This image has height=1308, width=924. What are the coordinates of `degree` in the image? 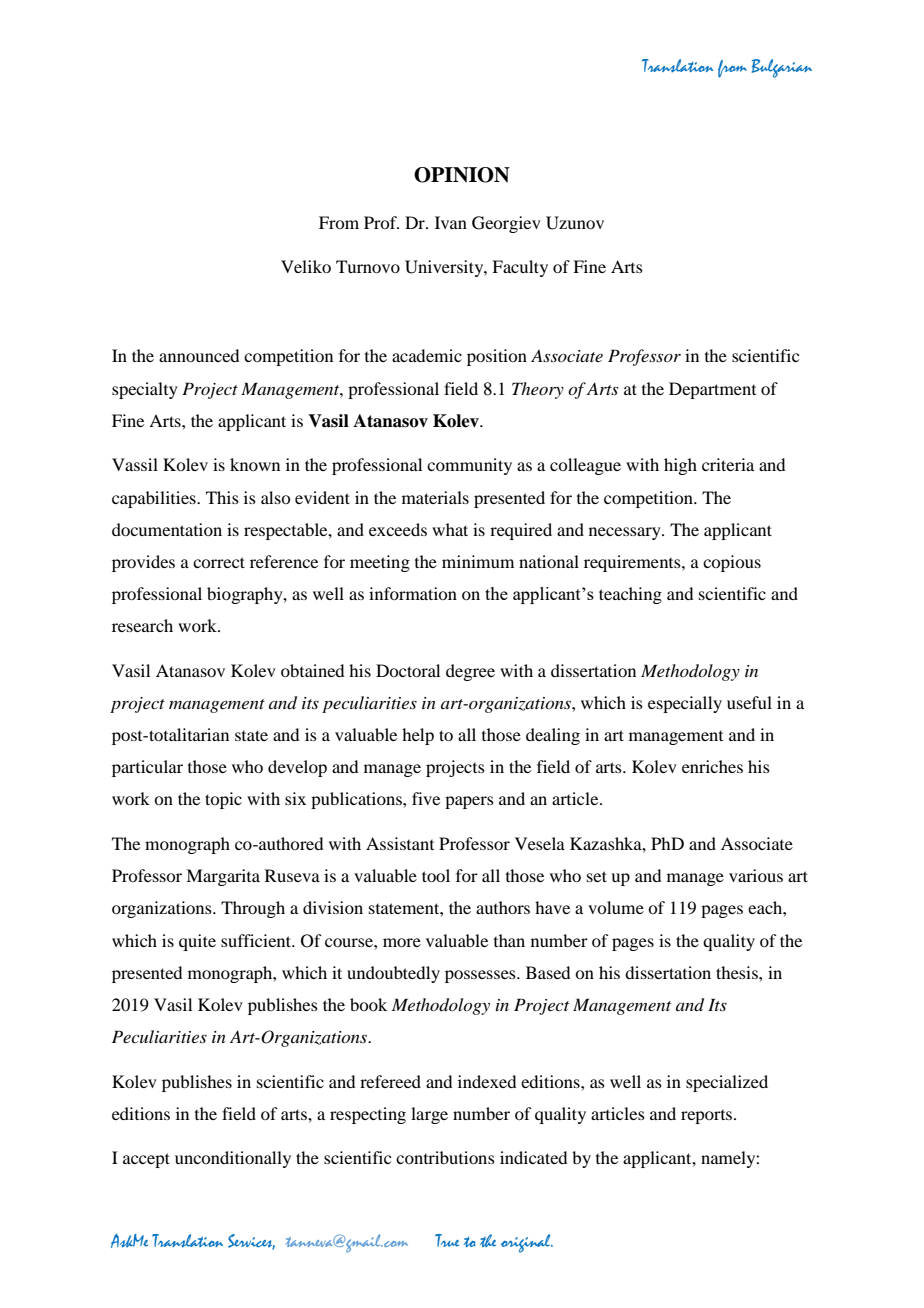 It's located at (470, 672).
